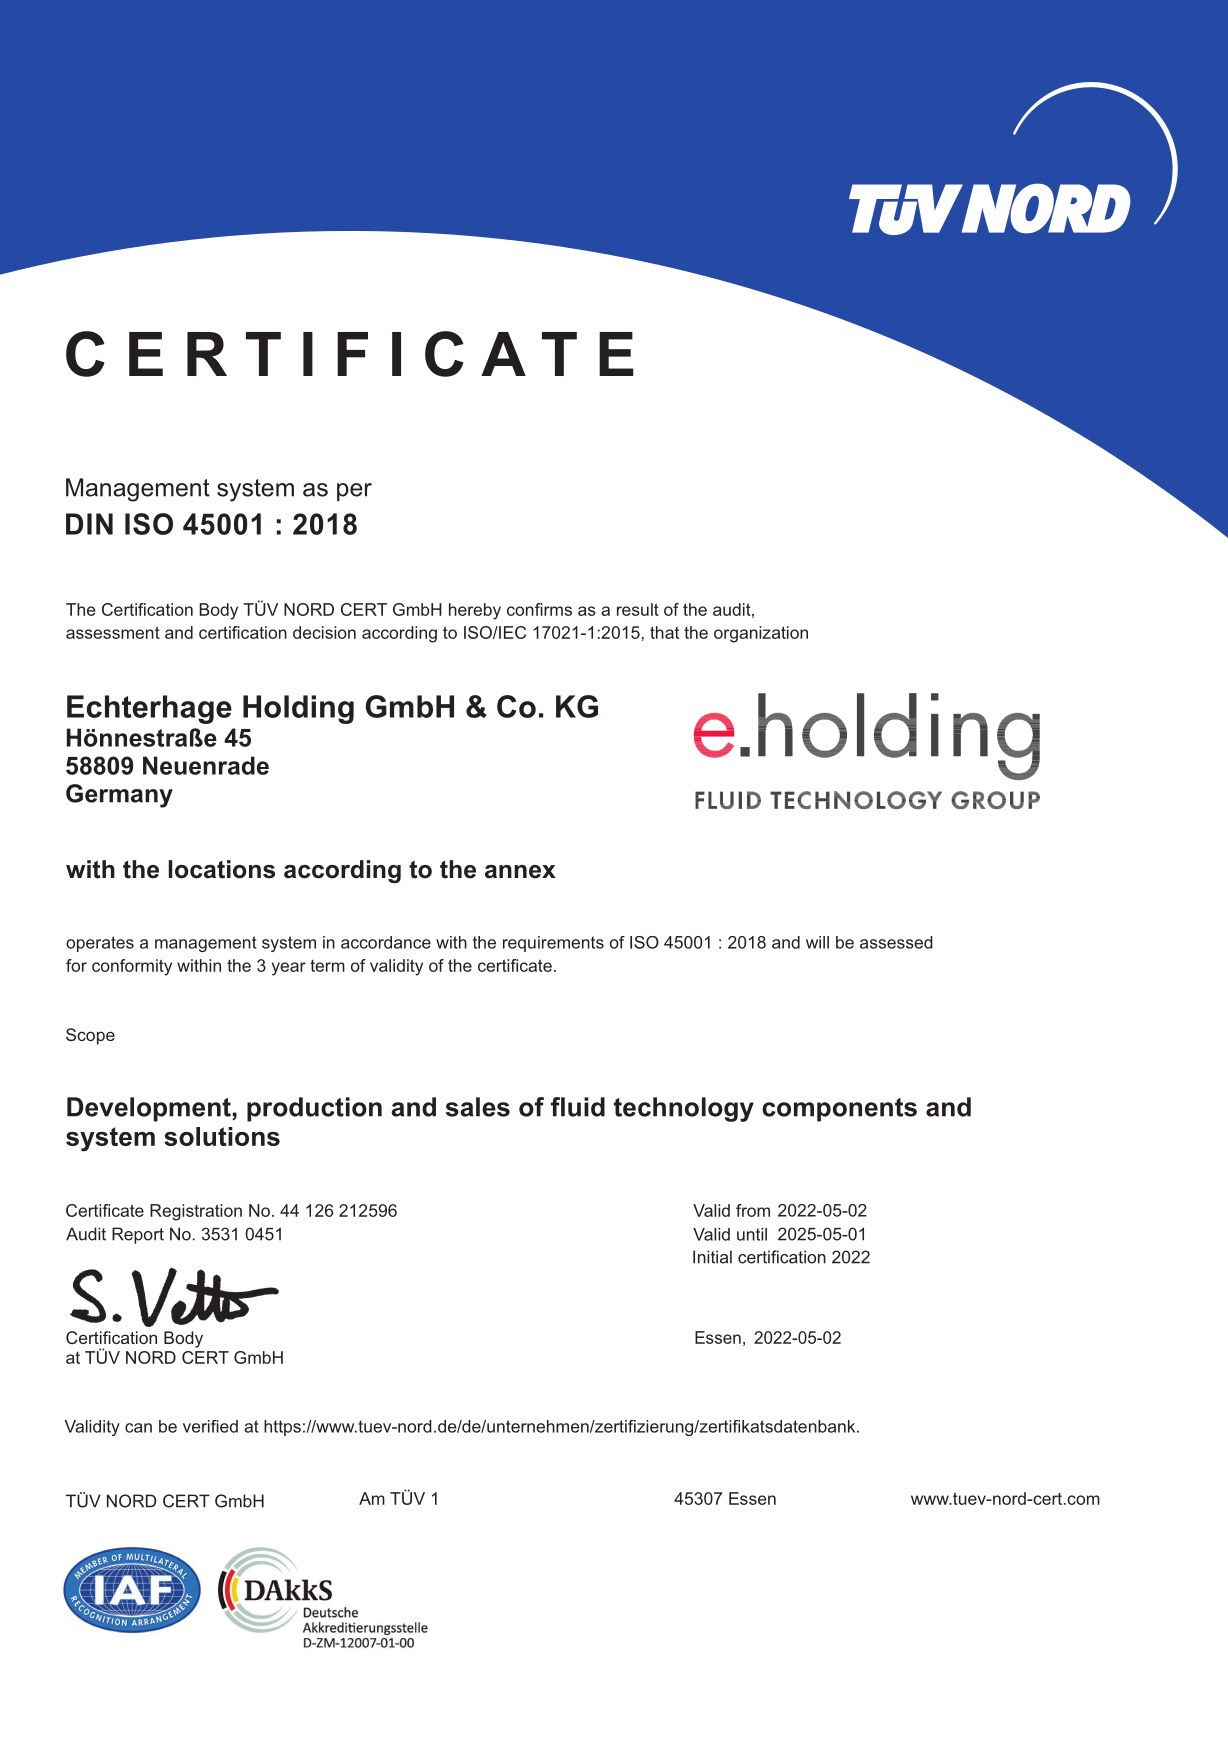 The width and height of the screenshot is (1228, 1737). Describe the element at coordinates (90, 1036) in the screenshot. I see `Scope` at that location.
